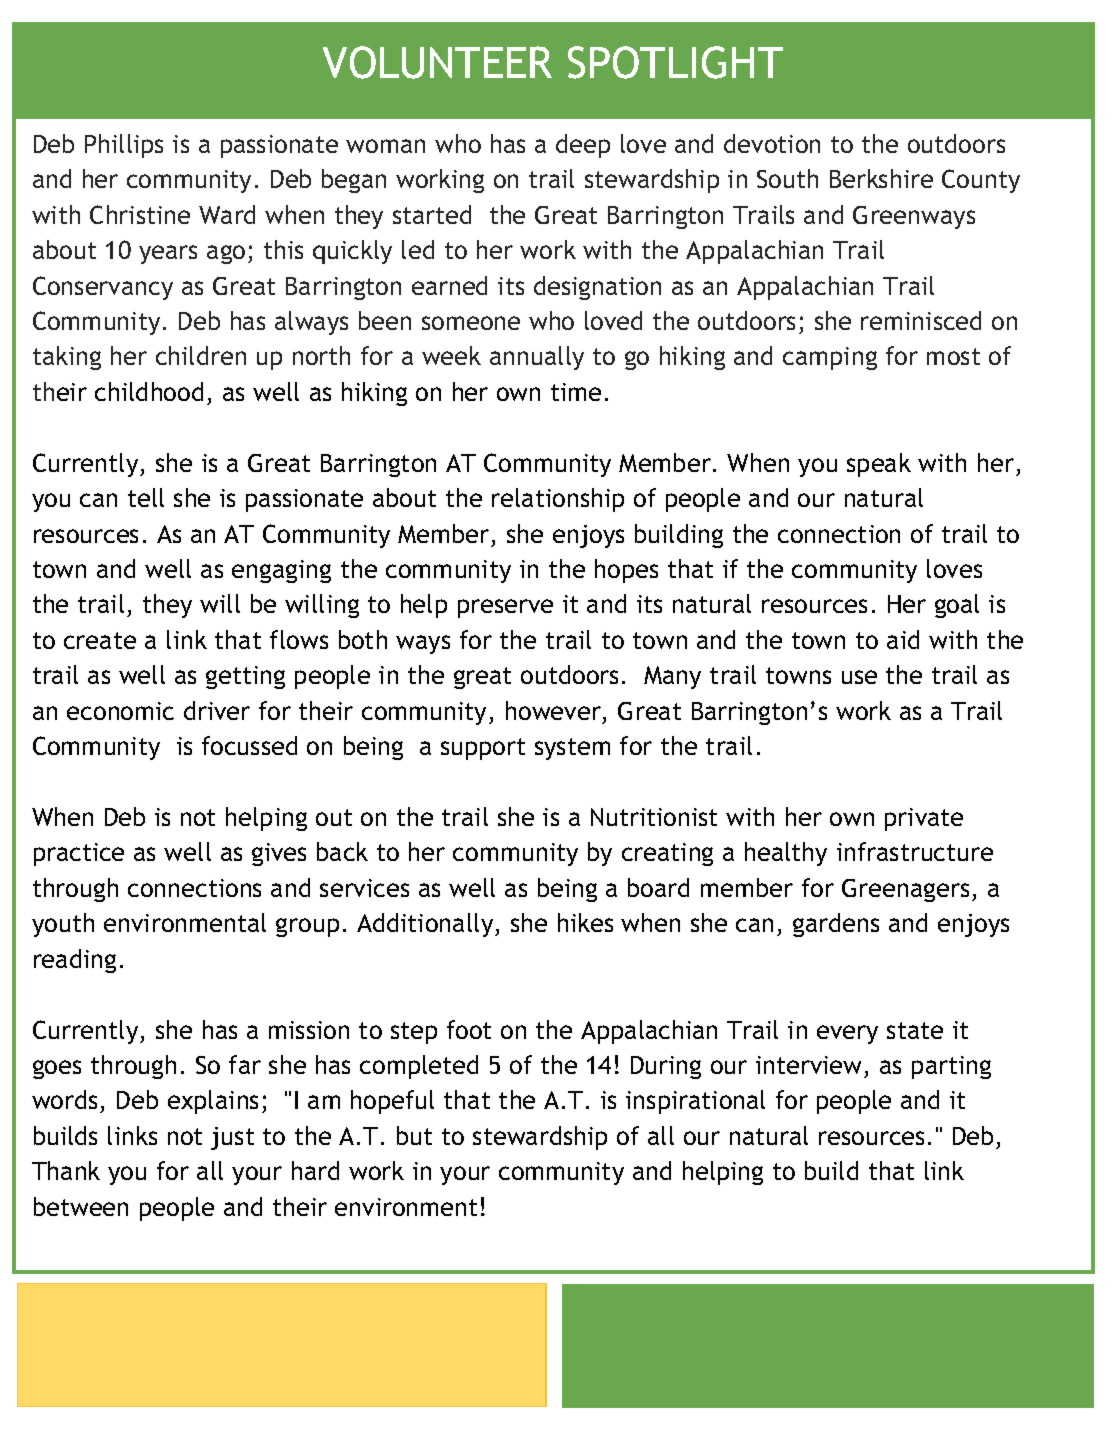  What do you see at coordinates (201, 355) in the screenshot?
I see `children` at bounding box center [201, 355].
